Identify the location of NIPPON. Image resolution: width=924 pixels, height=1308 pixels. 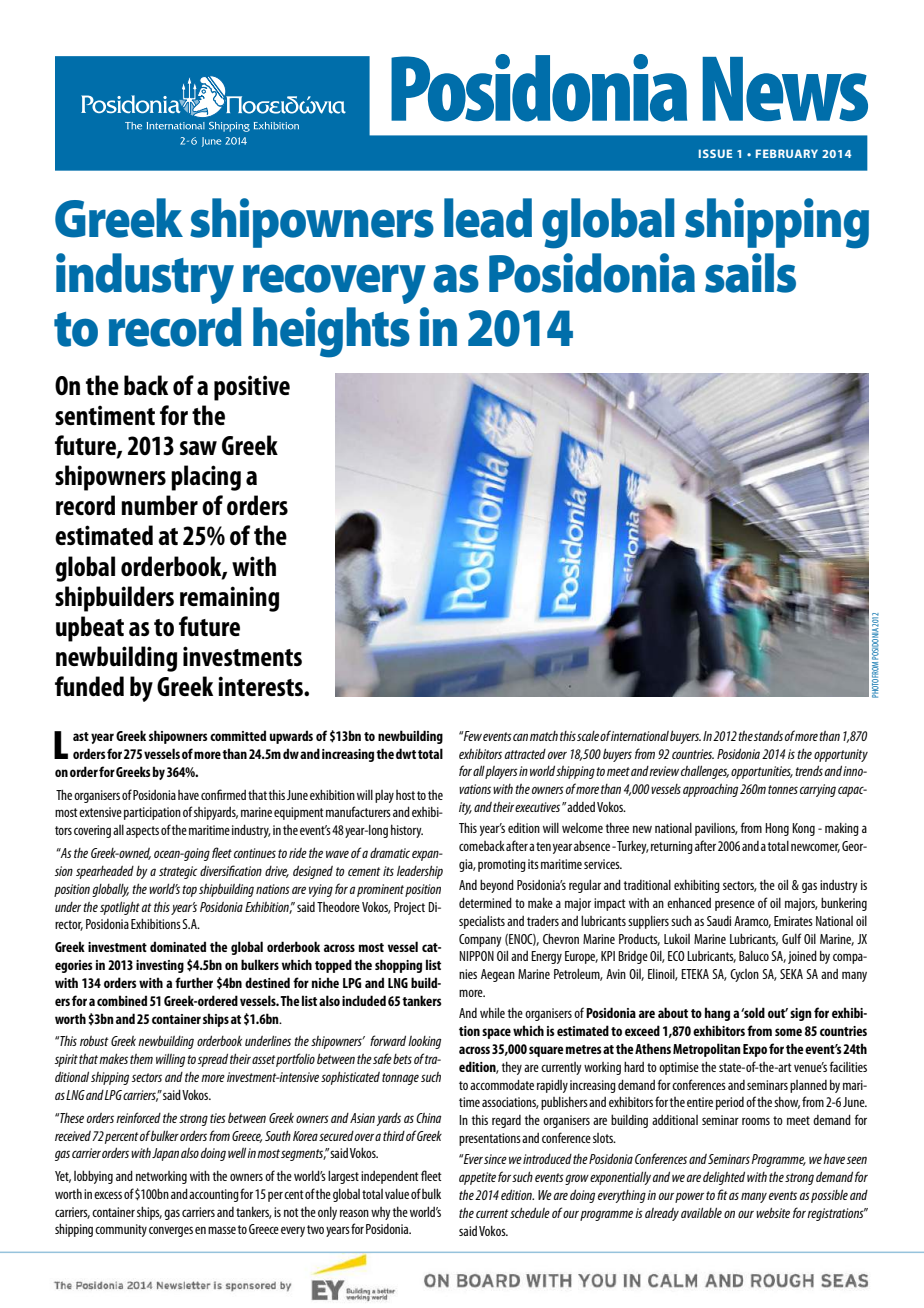
(476, 956).
